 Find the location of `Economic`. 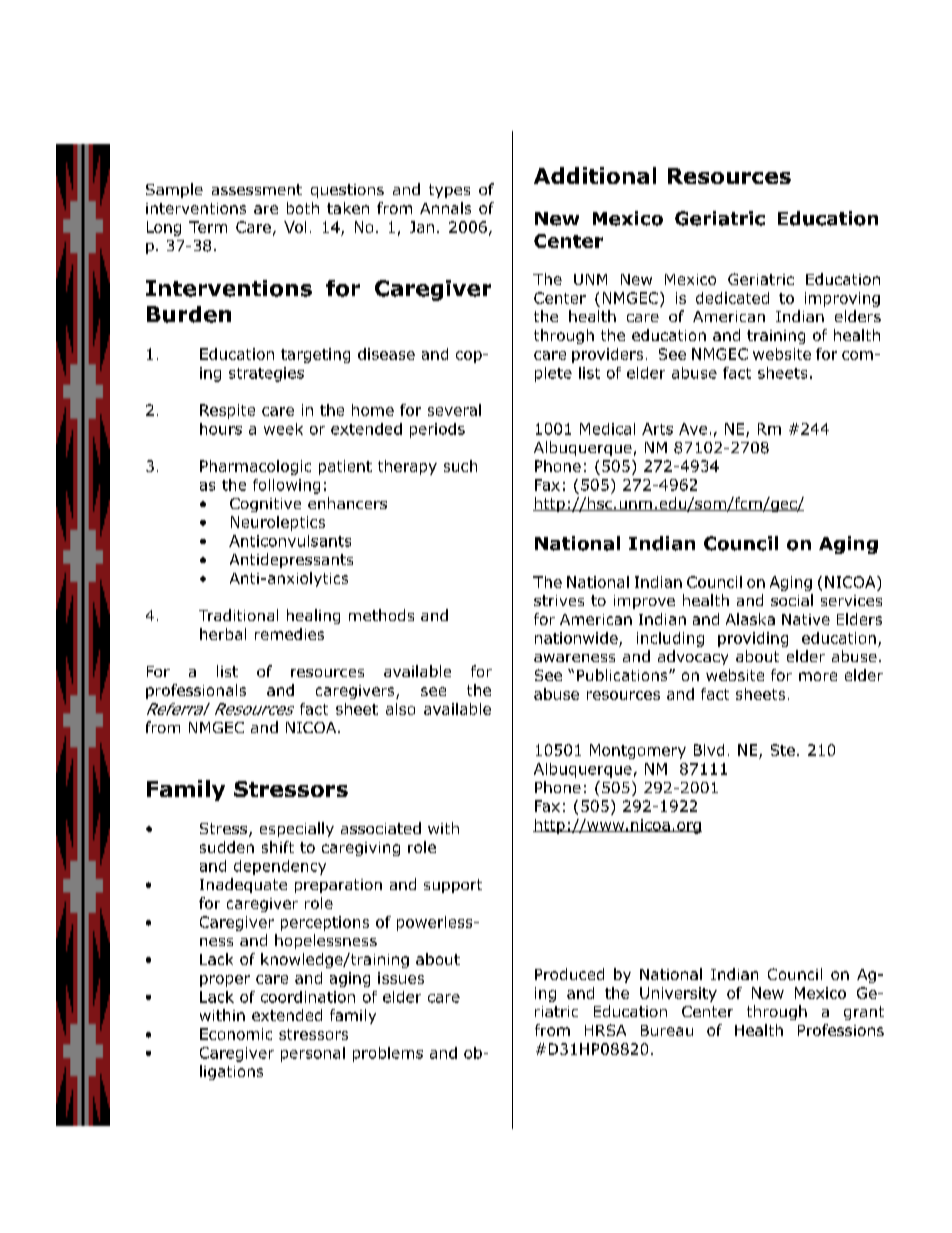

Economic is located at coordinates (236, 1034).
